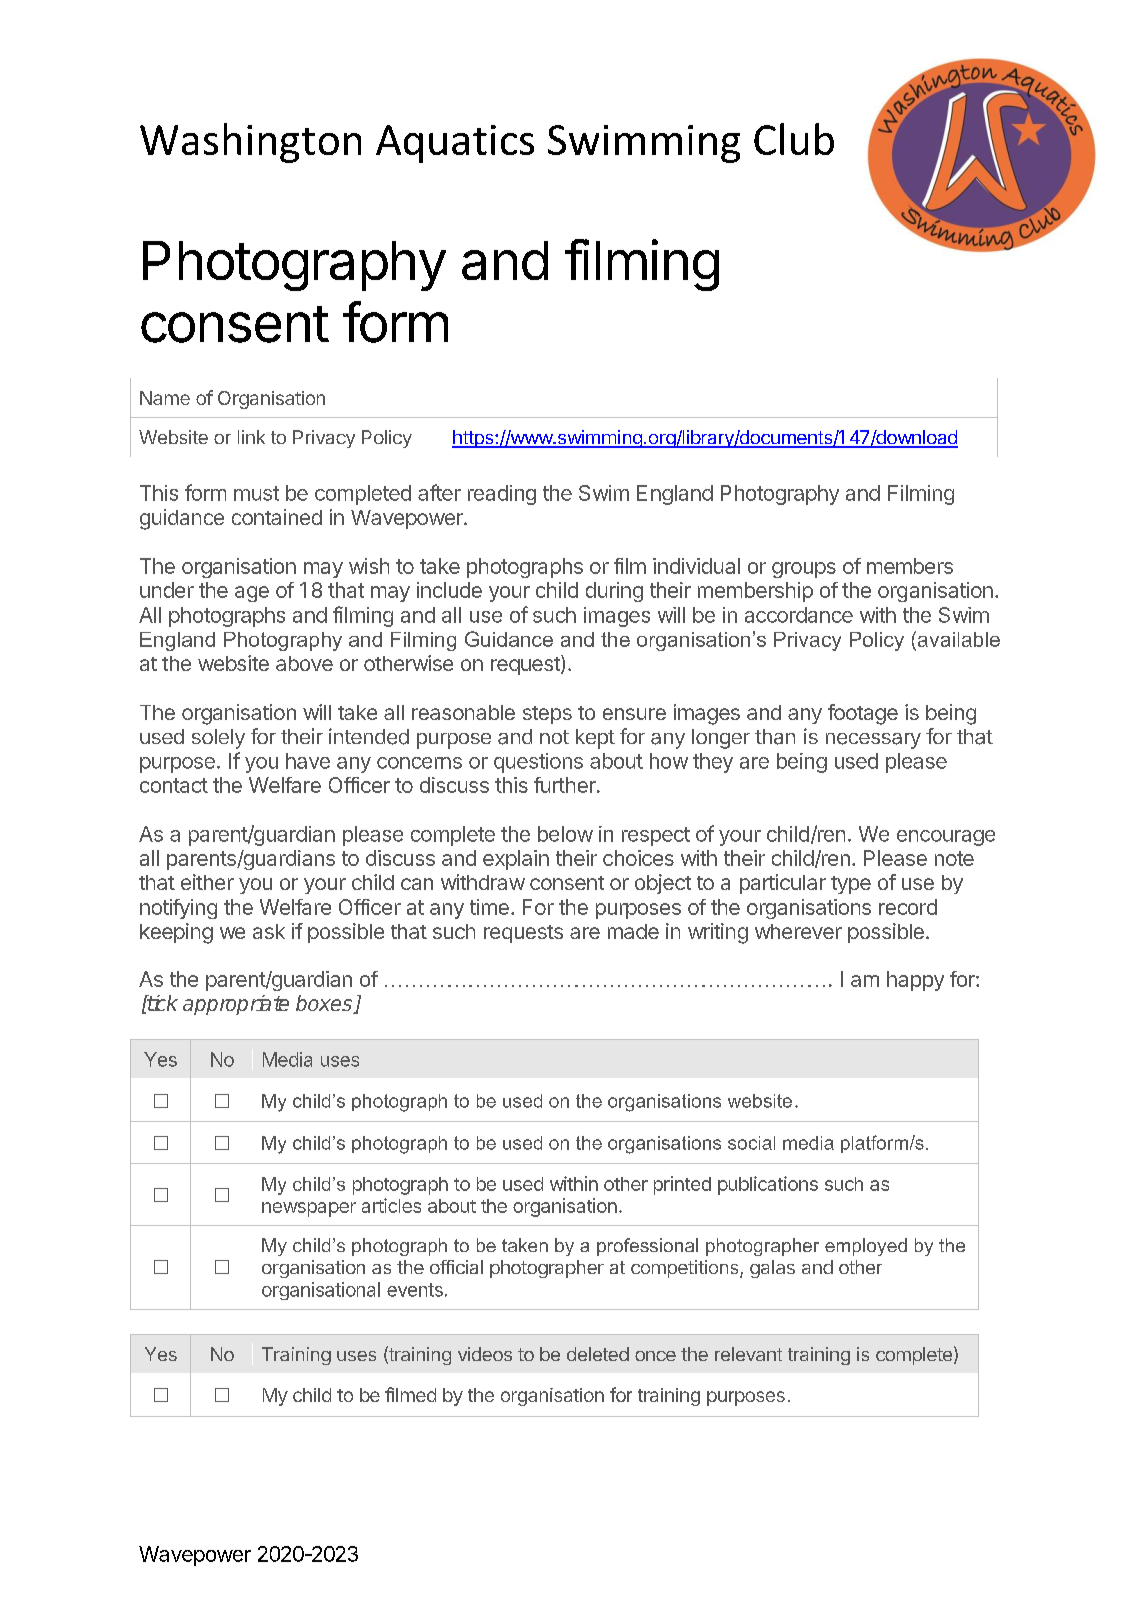  Describe the element at coordinates (598, 1354) in the screenshot. I see `deleted` at that location.
